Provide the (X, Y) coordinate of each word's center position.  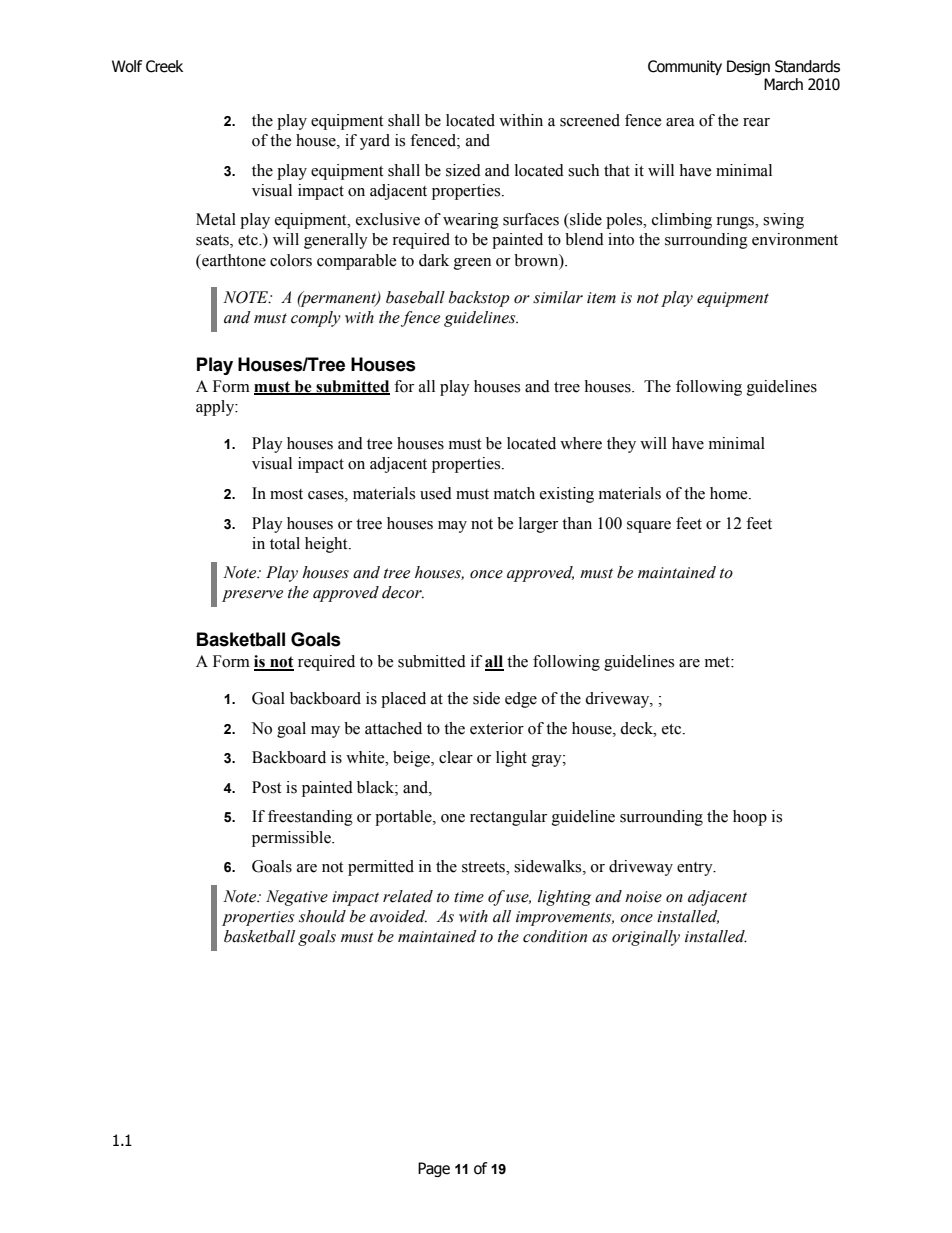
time (469, 897)
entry (696, 869)
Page (434, 1169)
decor (403, 592)
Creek (164, 66)
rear (756, 122)
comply (316, 319)
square (649, 527)
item (601, 298)
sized (463, 170)
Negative (297, 898)
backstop (479, 299)
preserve (252, 596)
